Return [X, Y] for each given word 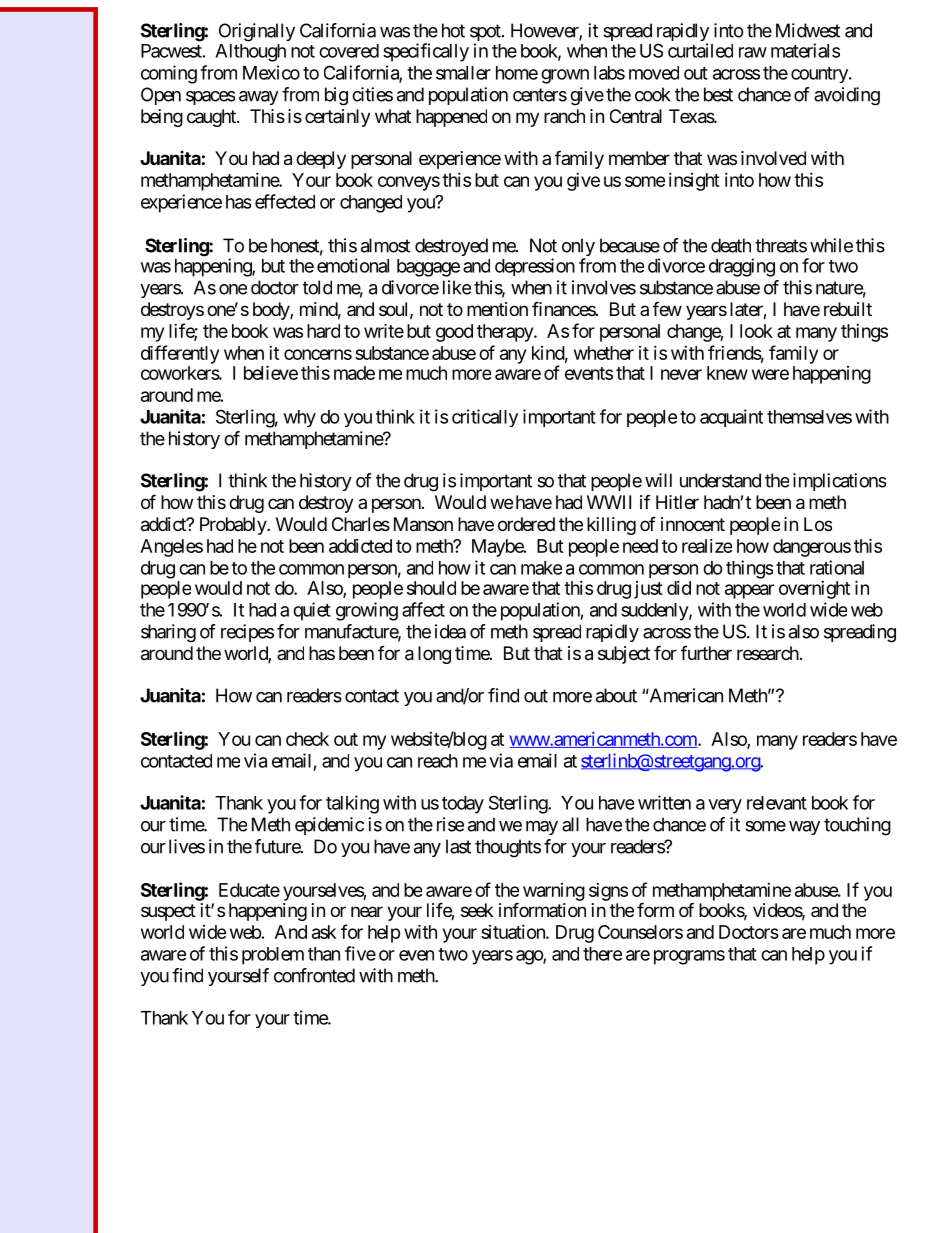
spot [486, 34]
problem [273, 956]
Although [250, 53]
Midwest [808, 30]
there [602, 954]
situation [514, 932]
